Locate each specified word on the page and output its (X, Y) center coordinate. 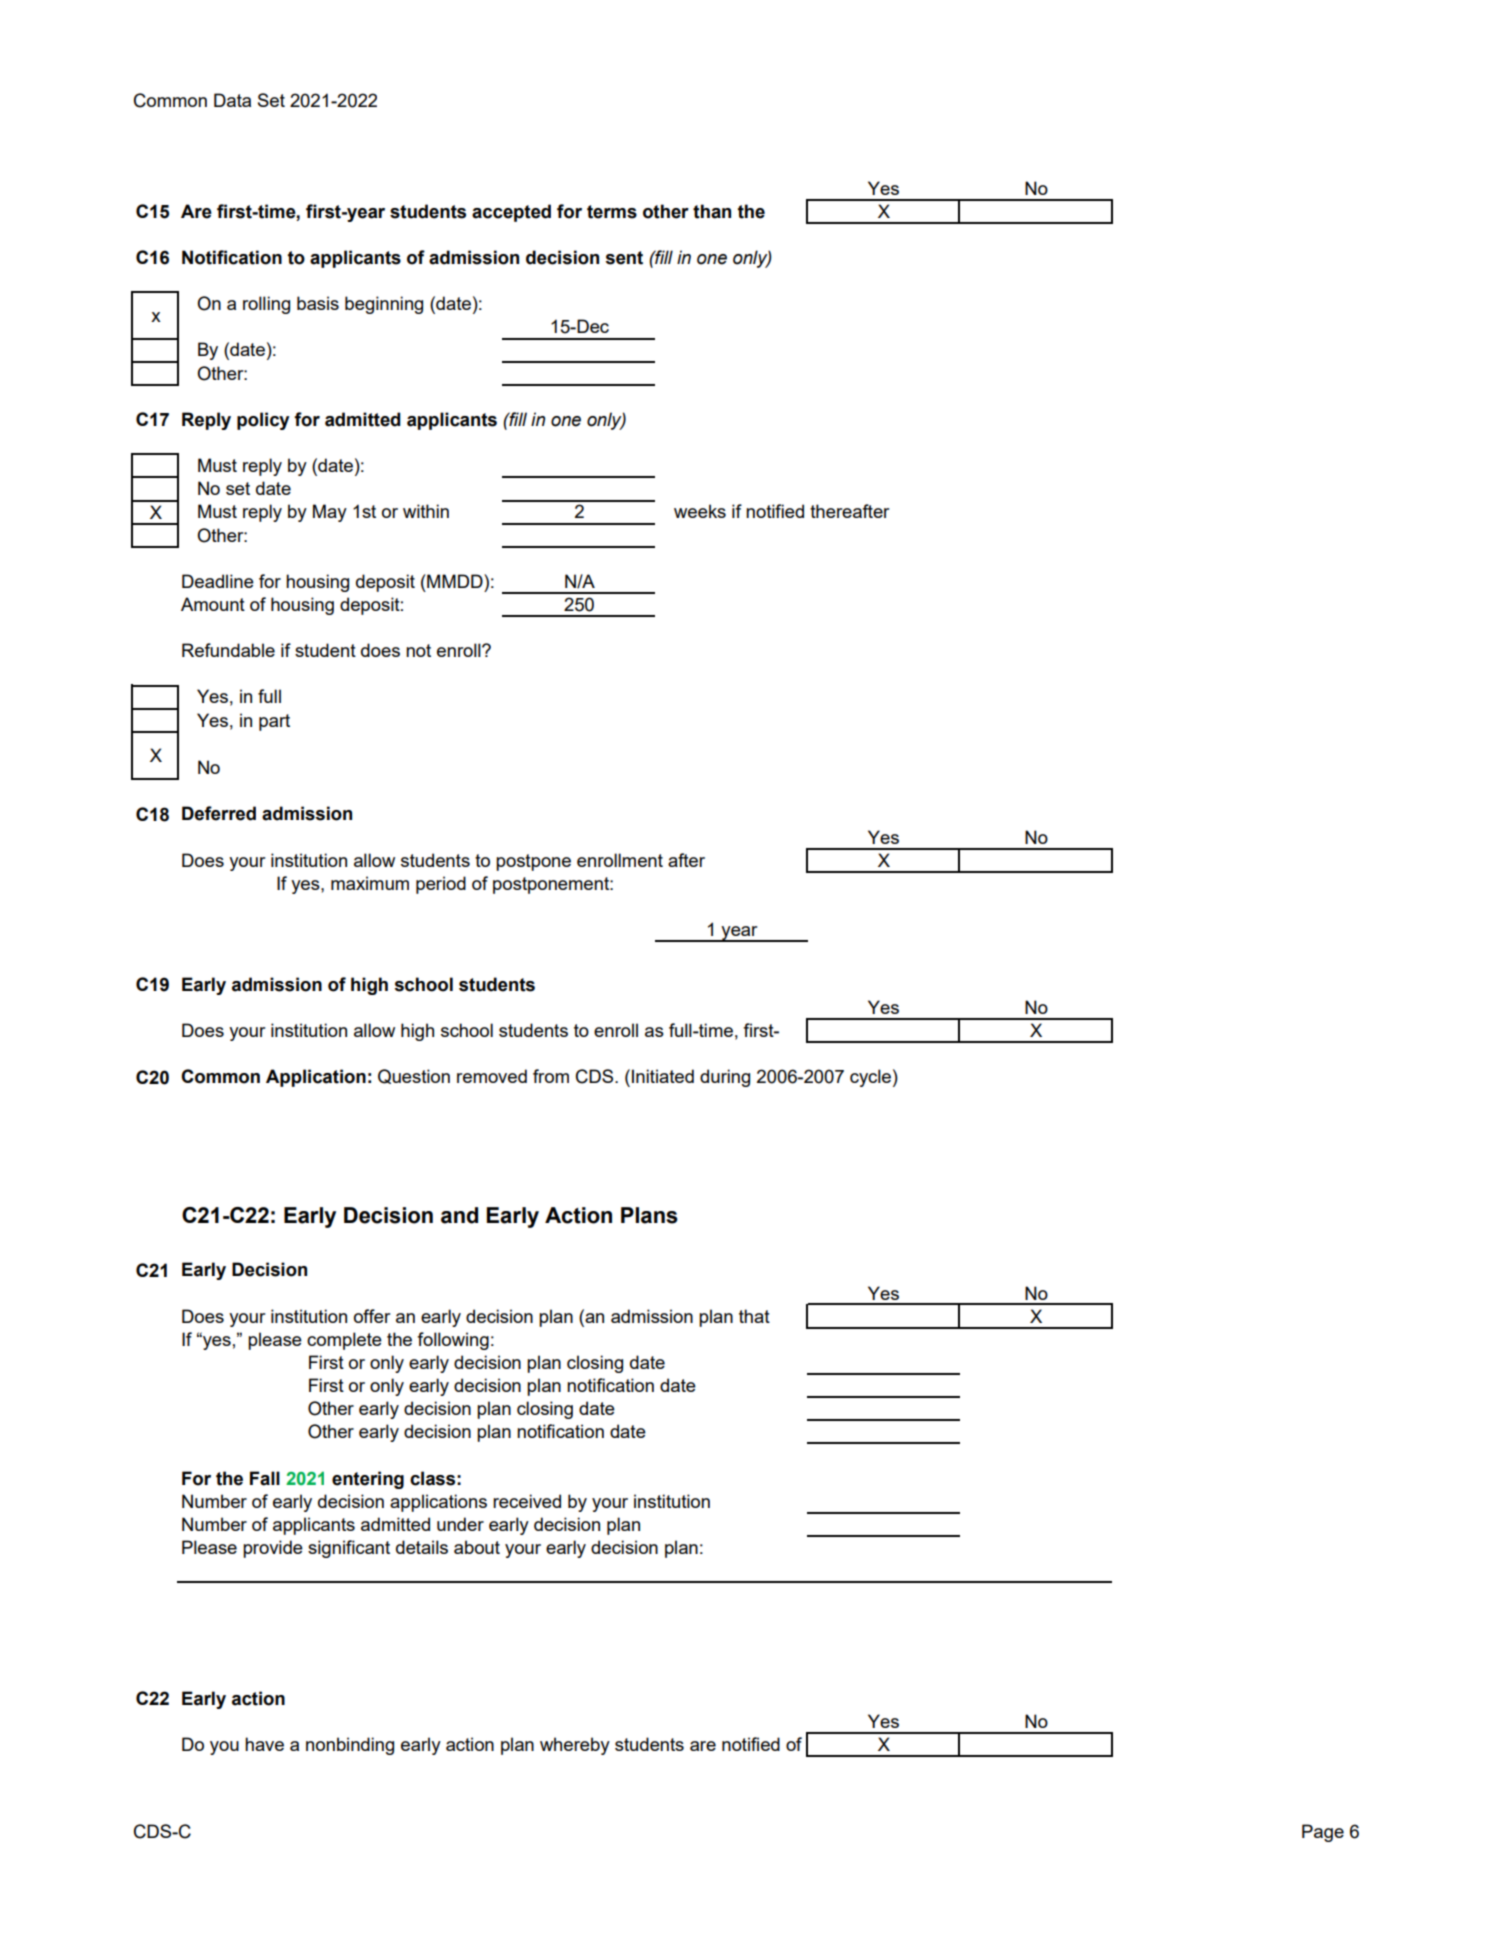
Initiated (663, 1076)
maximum (370, 883)
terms (612, 212)
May (330, 513)
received (527, 1501)
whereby (575, 1746)
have (264, 1744)
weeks (700, 511)
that (754, 1316)
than (712, 211)
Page (1323, 1833)
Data (232, 100)
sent (624, 258)
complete (344, 1341)
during (725, 1078)
